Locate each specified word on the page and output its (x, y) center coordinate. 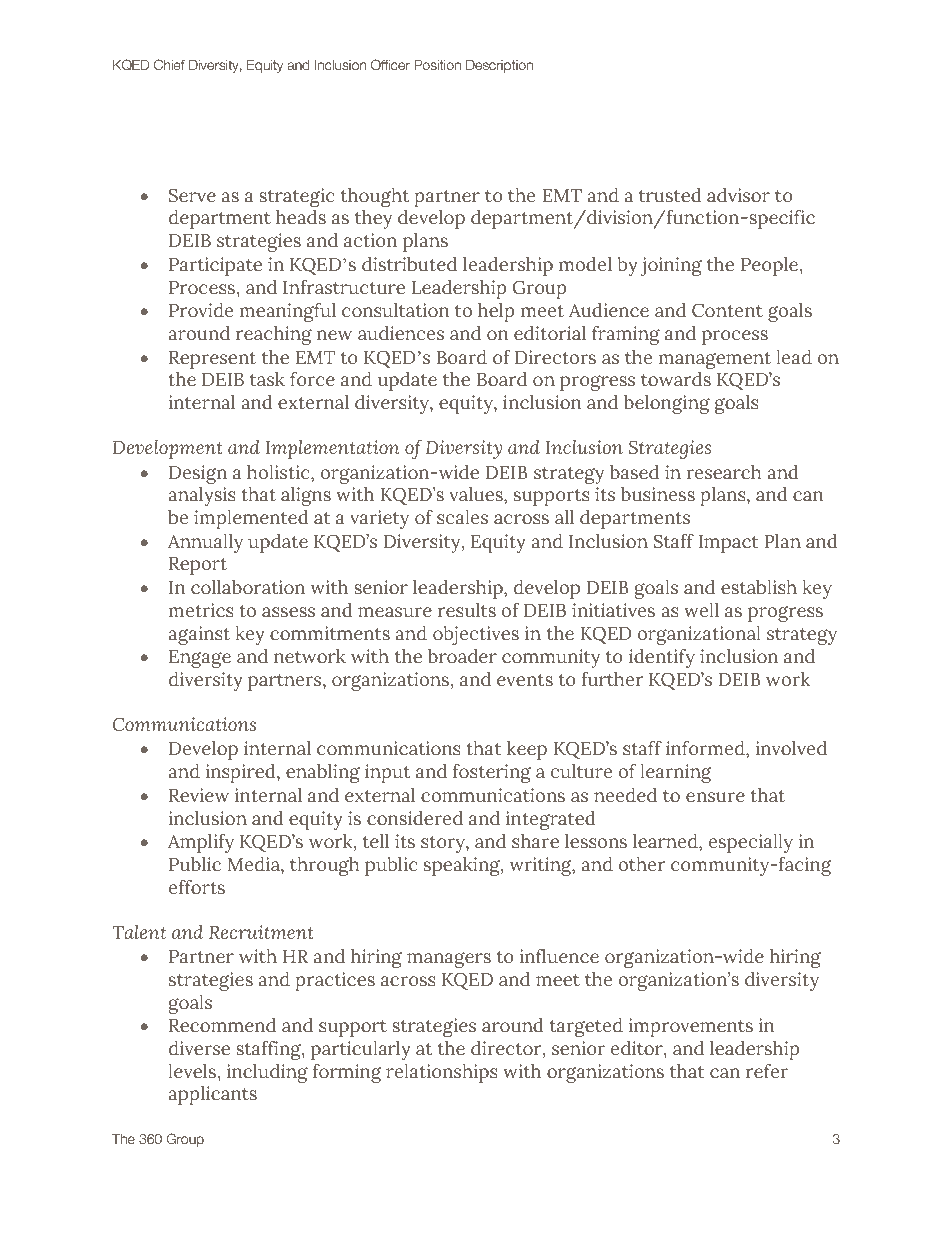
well (701, 610)
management (714, 360)
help (496, 312)
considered (415, 818)
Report (198, 566)
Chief (169, 64)
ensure (715, 797)
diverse (199, 1048)
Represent (212, 360)
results (467, 610)
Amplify (201, 843)
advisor (738, 195)
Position (437, 65)
